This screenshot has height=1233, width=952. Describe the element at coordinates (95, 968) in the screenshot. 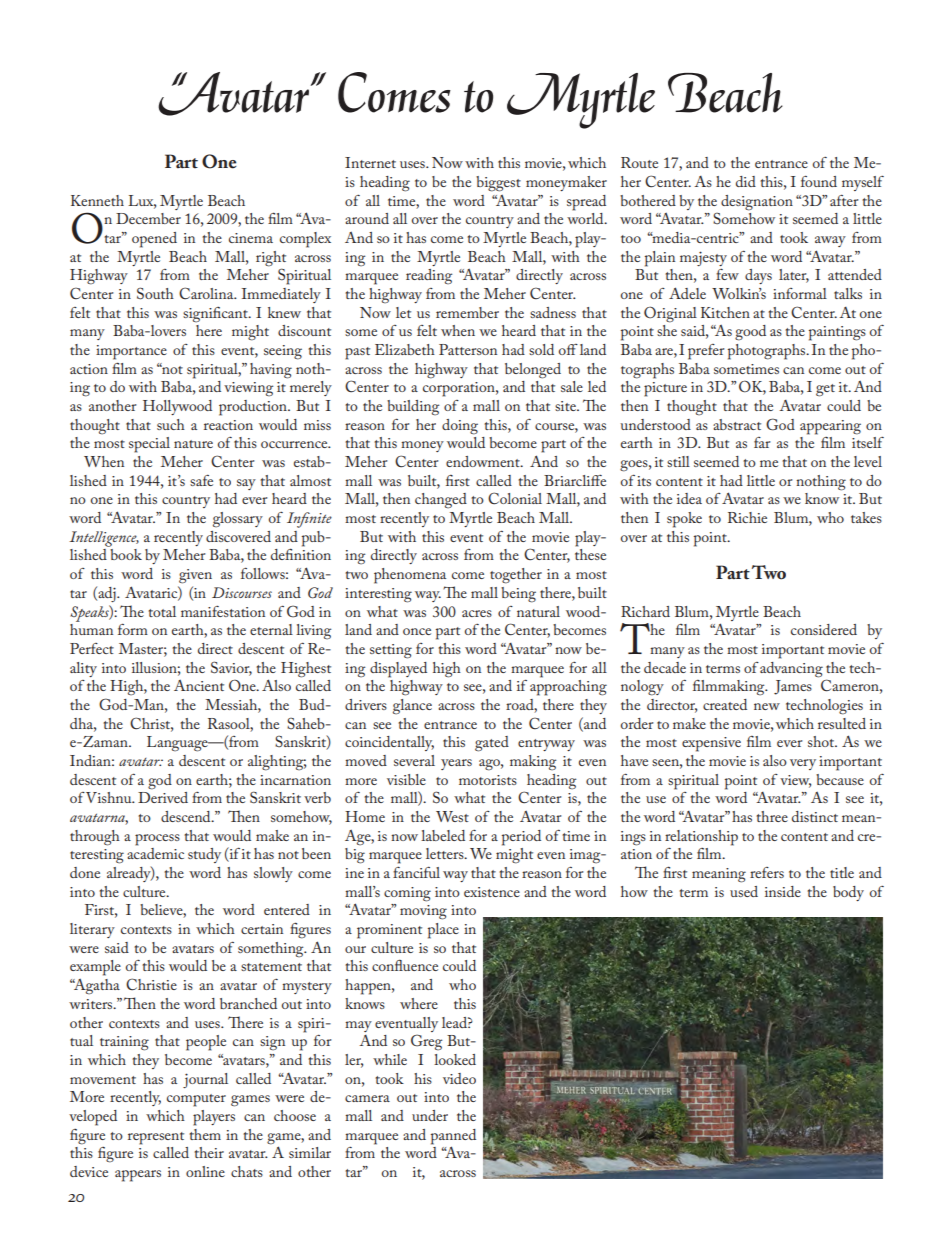

I see `example` at that location.
